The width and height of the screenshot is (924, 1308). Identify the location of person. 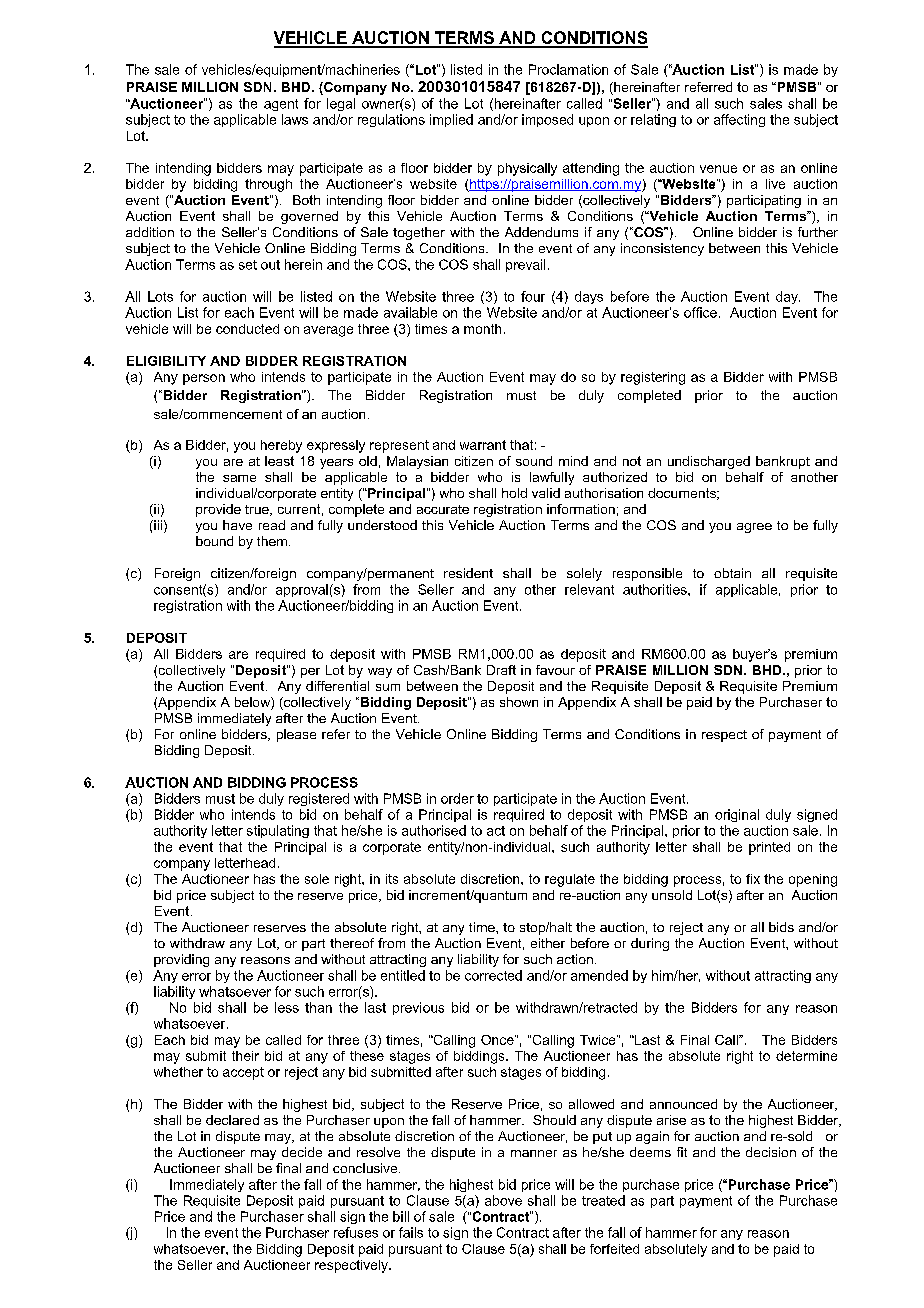
(204, 379).
